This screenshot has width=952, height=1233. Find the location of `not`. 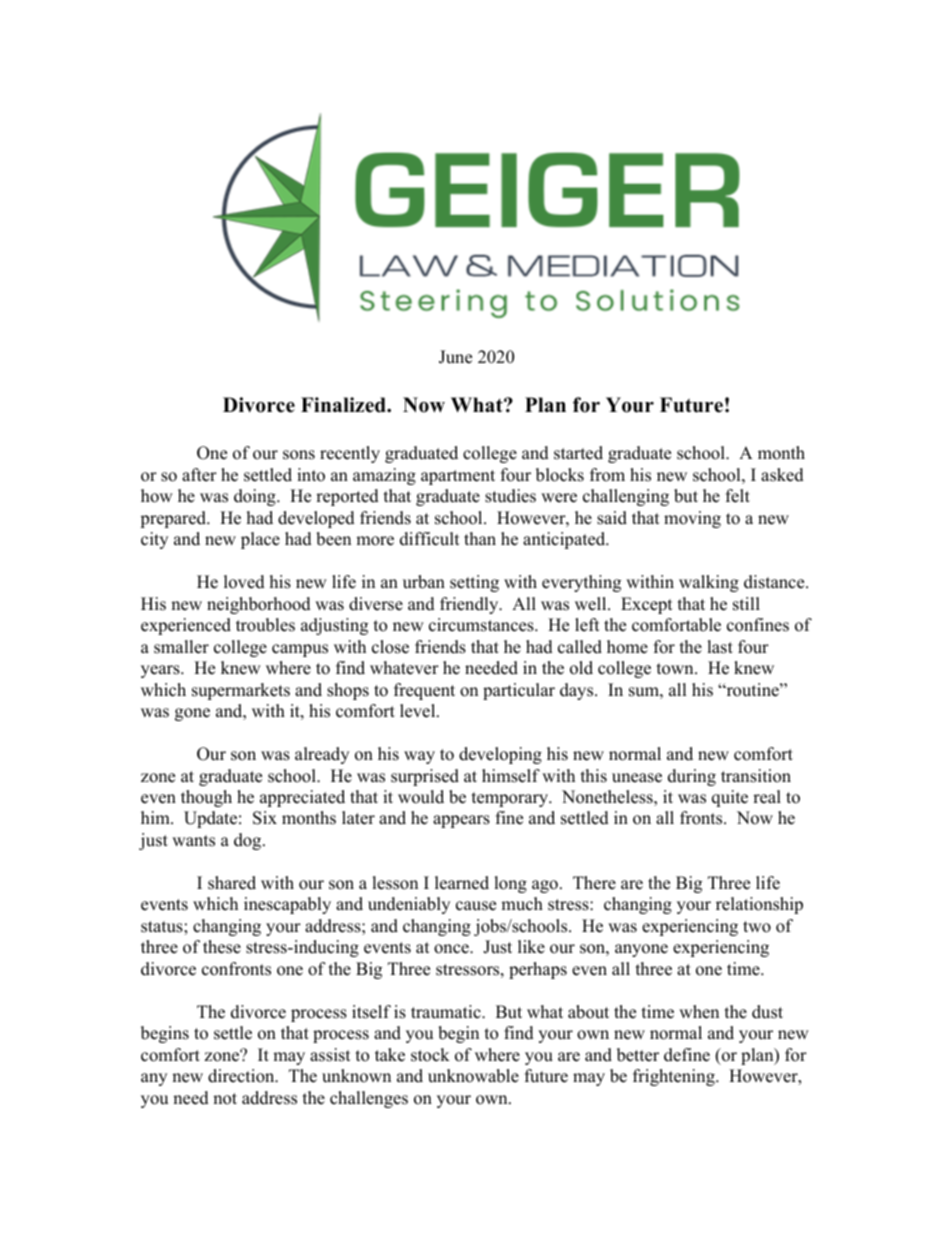

not is located at coordinates (225, 1099).
